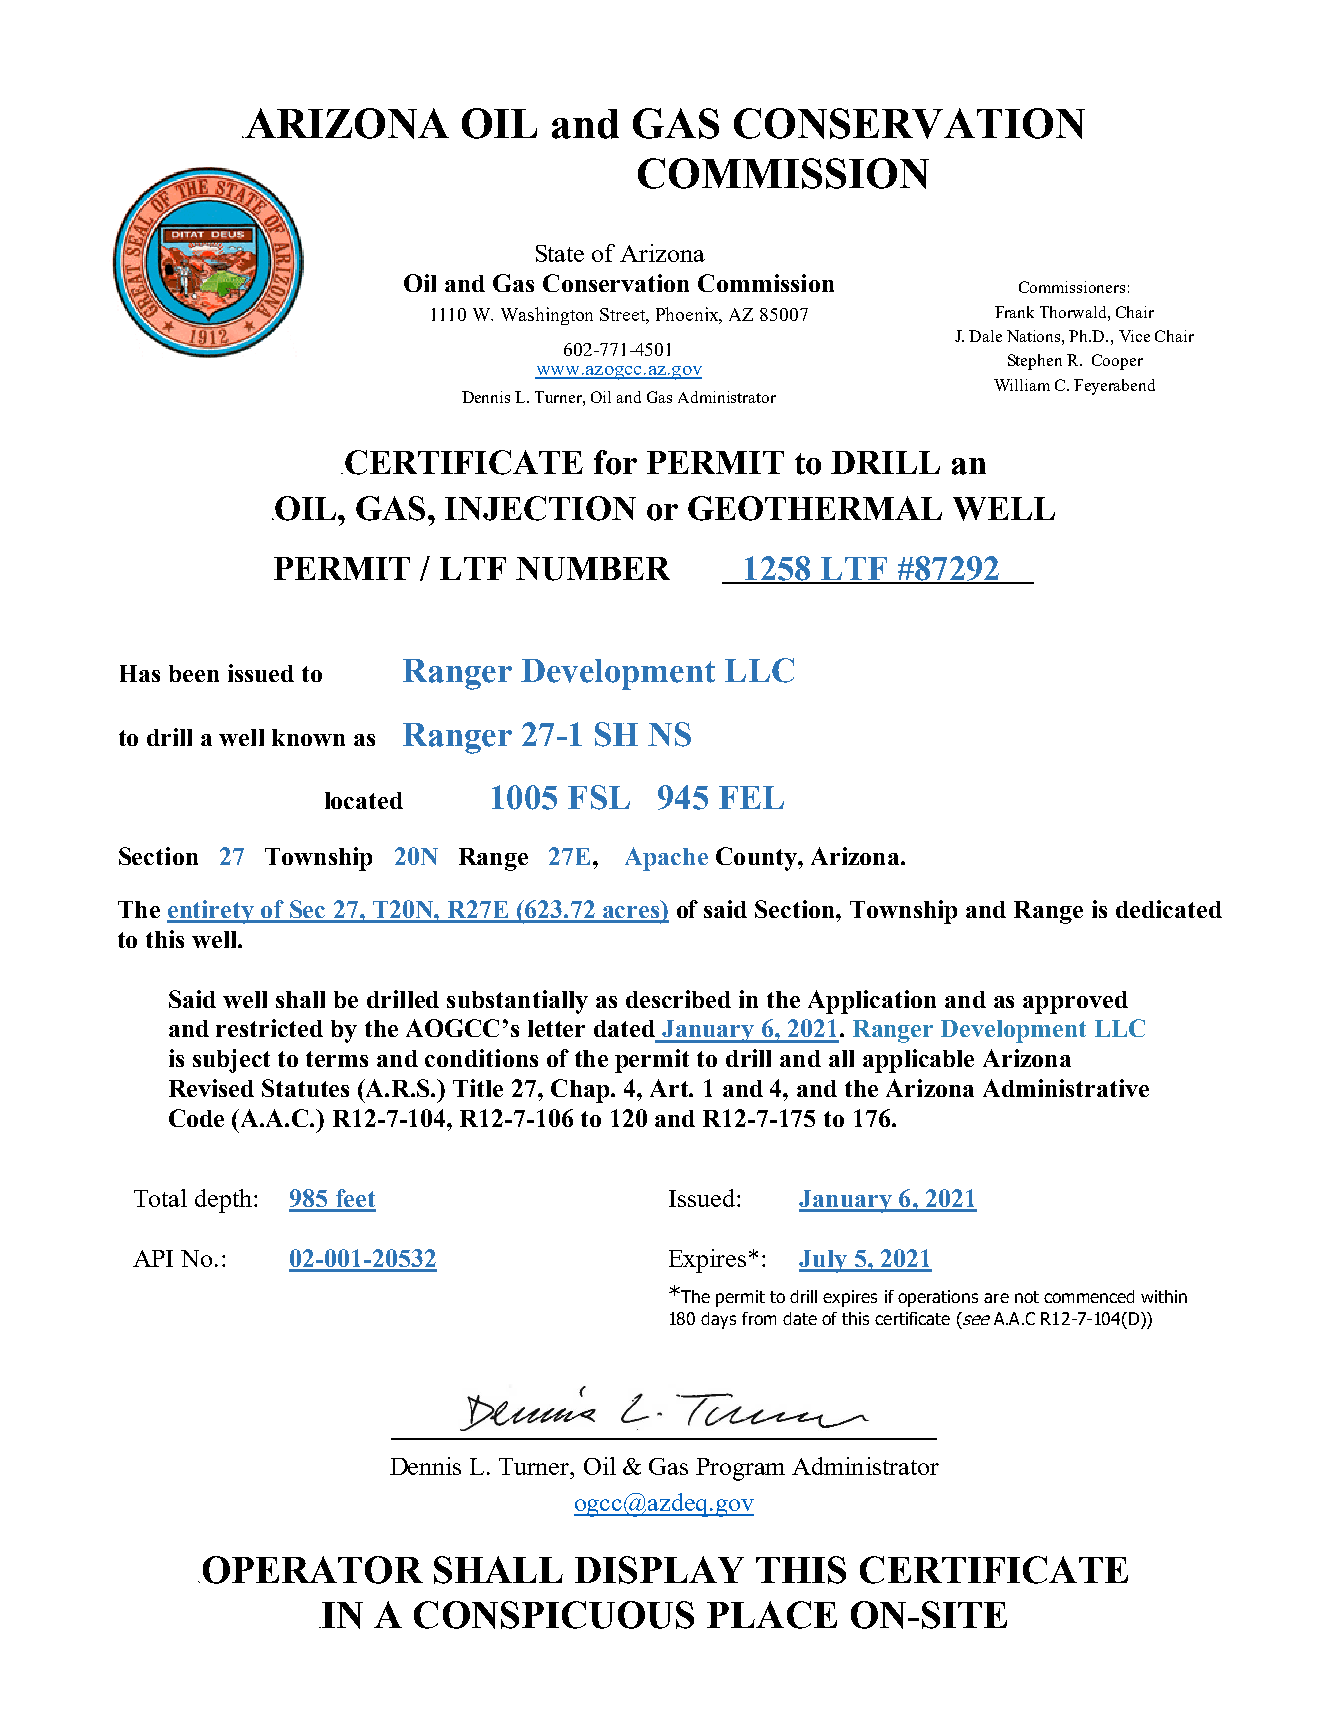 The height and width of the screenshot is (1718, 1328). I want to click on CONSPICUOUS, so click(554, 1615).
